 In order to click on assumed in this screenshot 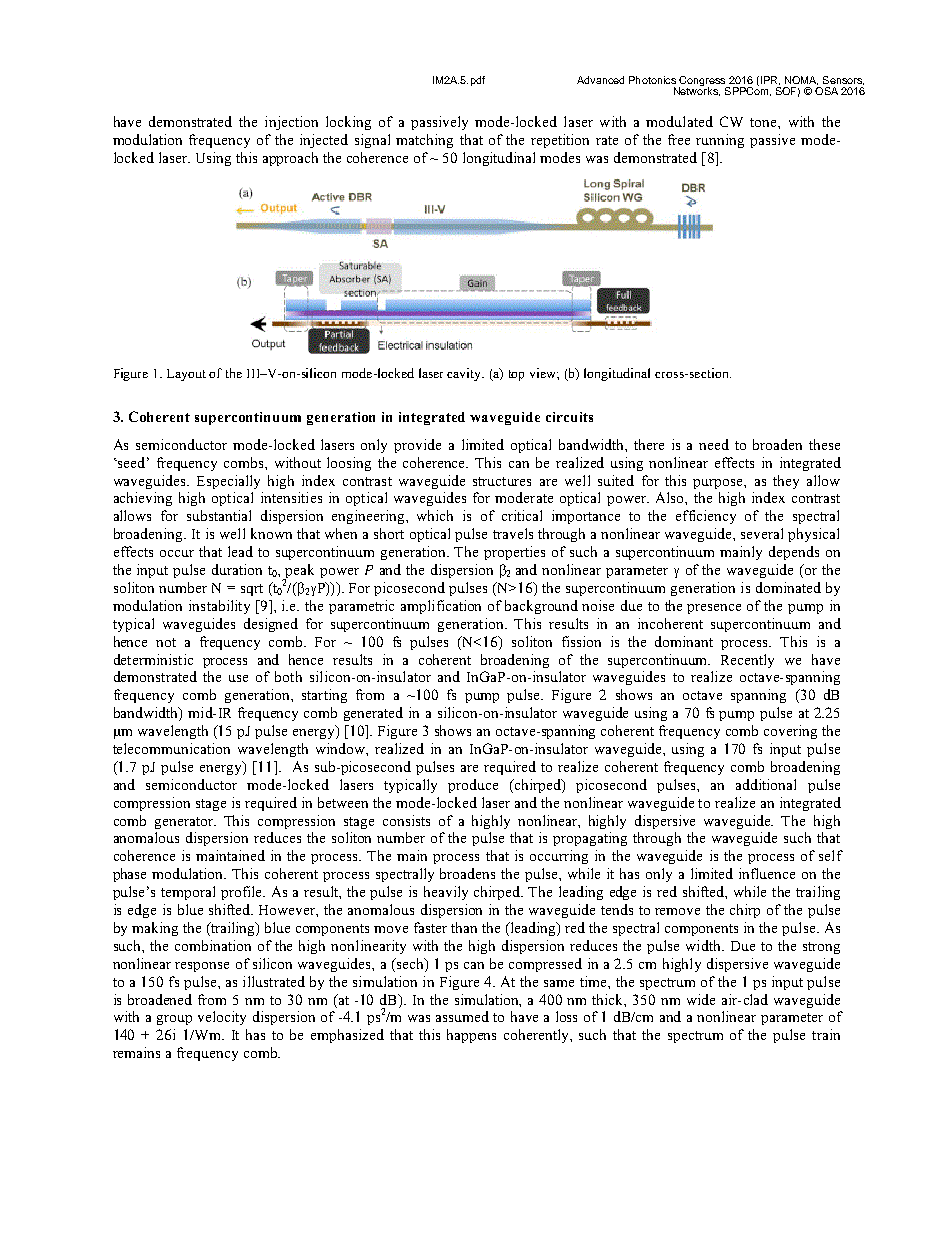, I will do `click(462, 1016)`.
